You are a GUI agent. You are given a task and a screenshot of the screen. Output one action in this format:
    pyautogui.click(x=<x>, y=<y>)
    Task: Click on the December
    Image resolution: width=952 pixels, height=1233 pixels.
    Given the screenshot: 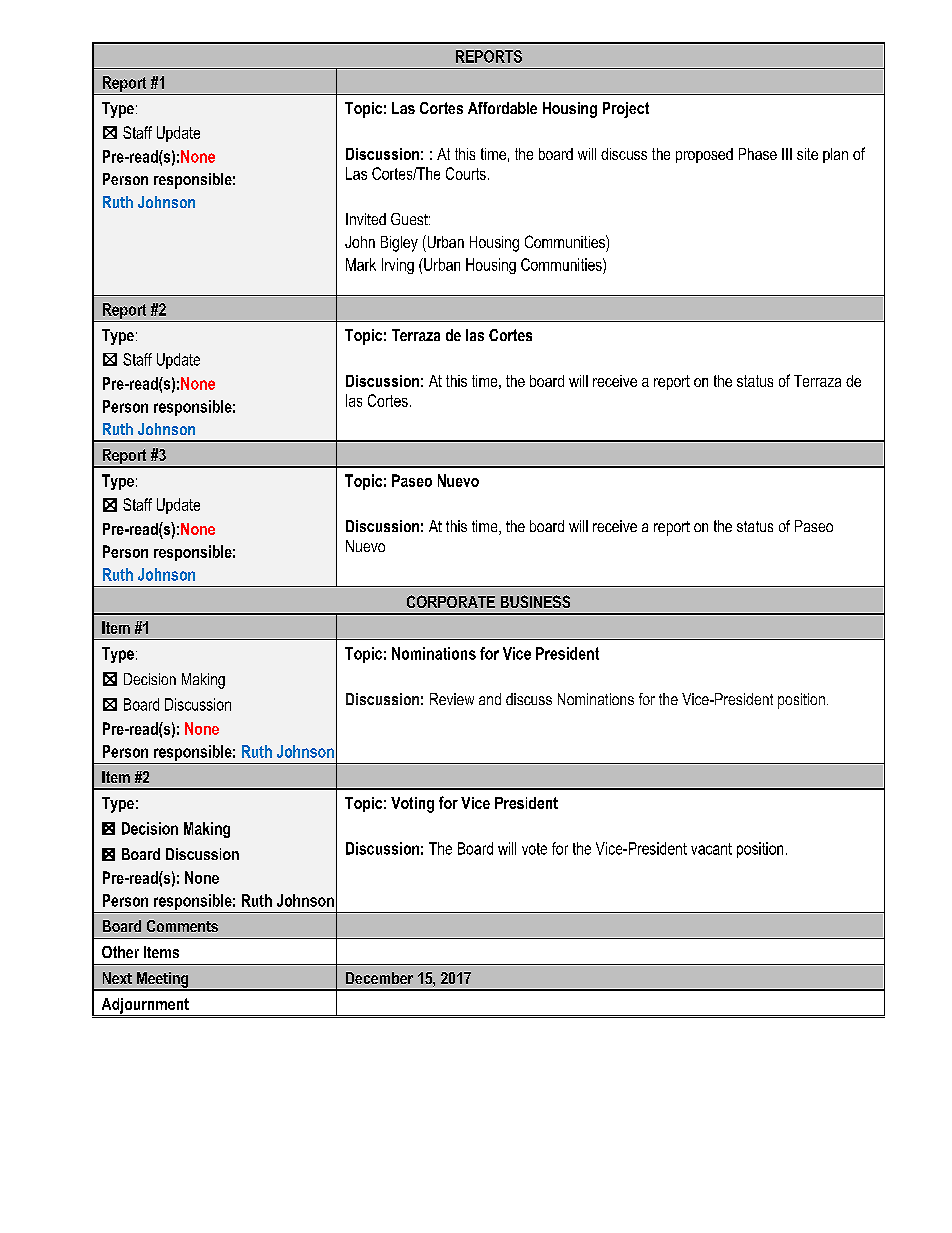 What is the action you would take?
    pyautogui.click(x=379, y=978)
